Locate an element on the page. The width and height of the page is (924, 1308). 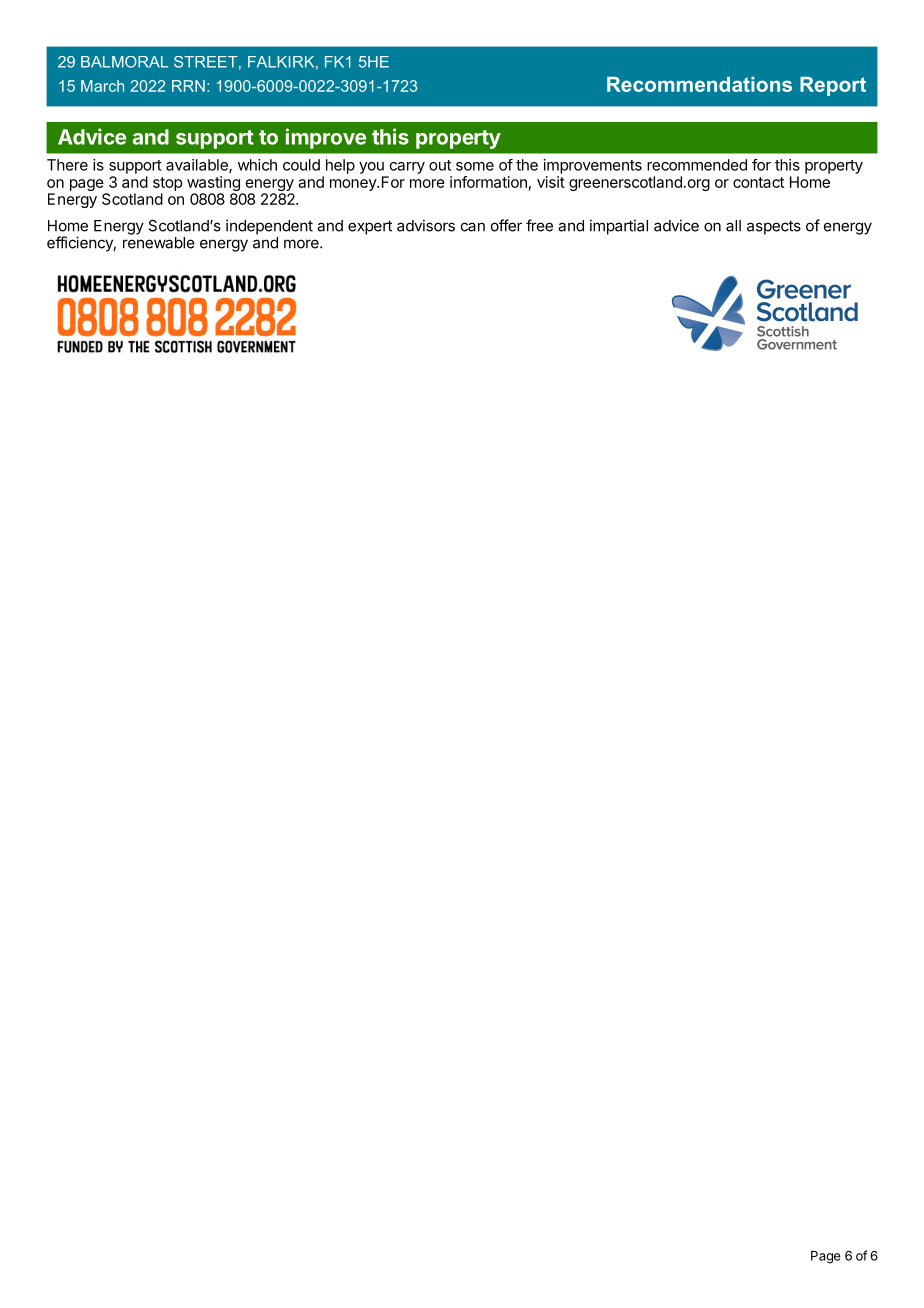
contact is located at coordinates (758, 182).
